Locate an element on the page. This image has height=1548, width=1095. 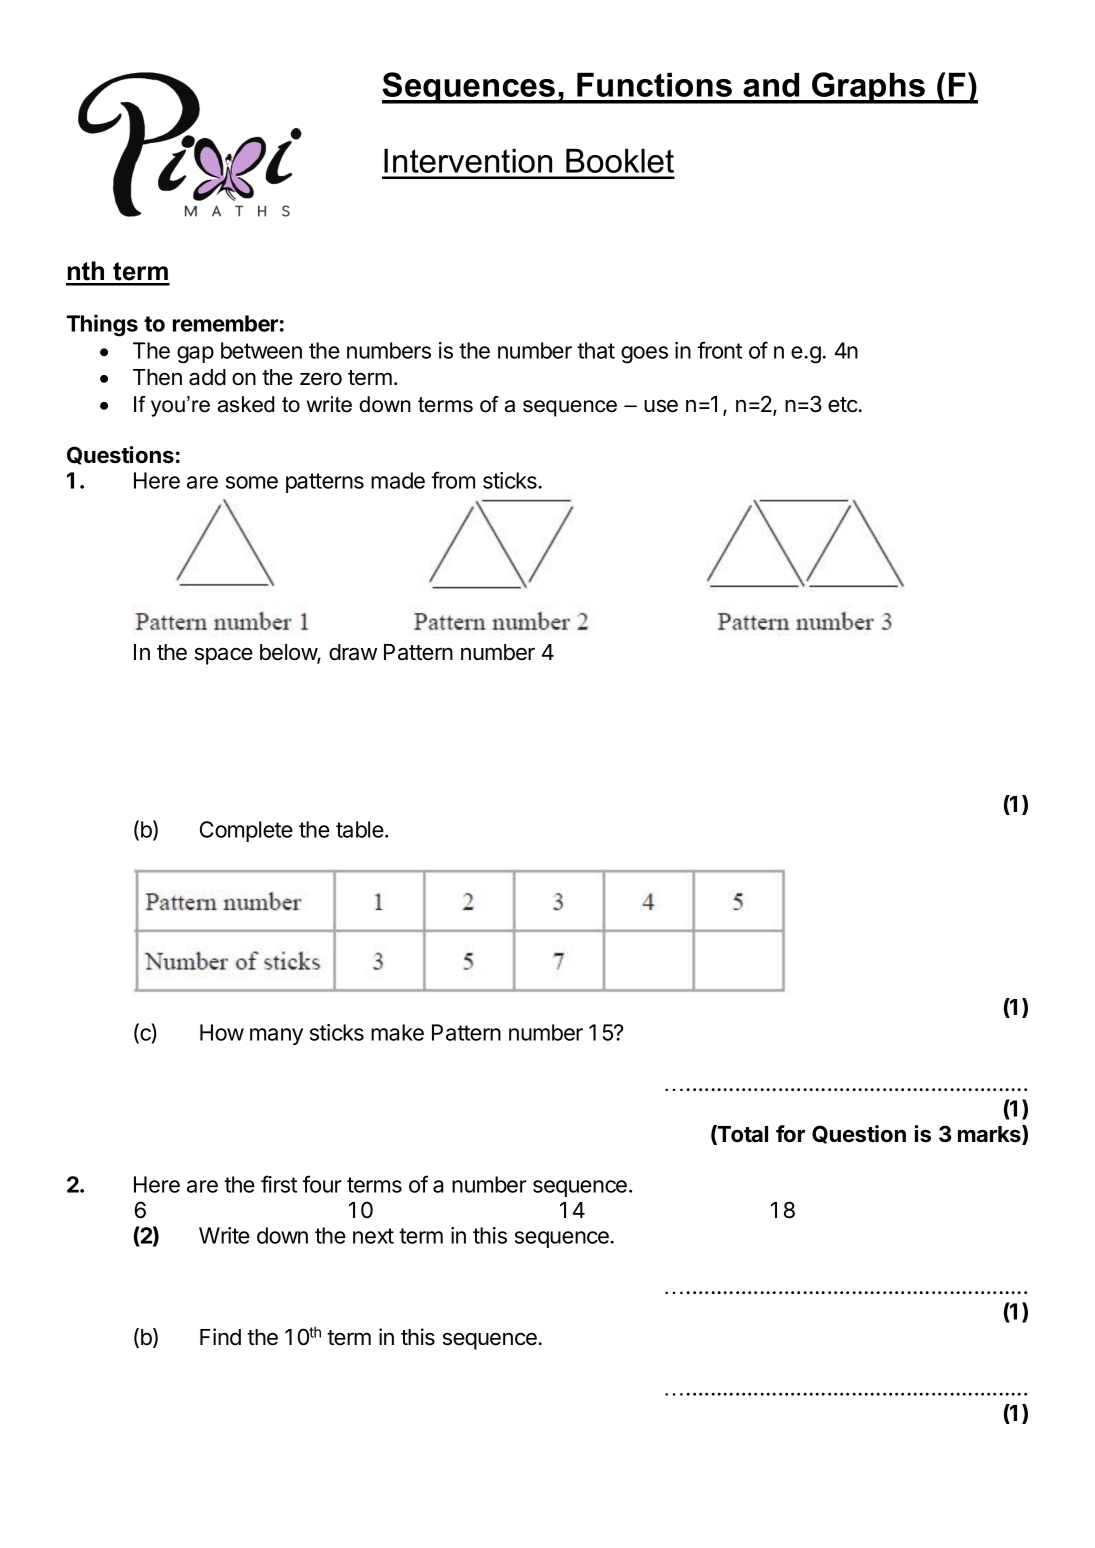
that is located at coordinates (596, 350).
